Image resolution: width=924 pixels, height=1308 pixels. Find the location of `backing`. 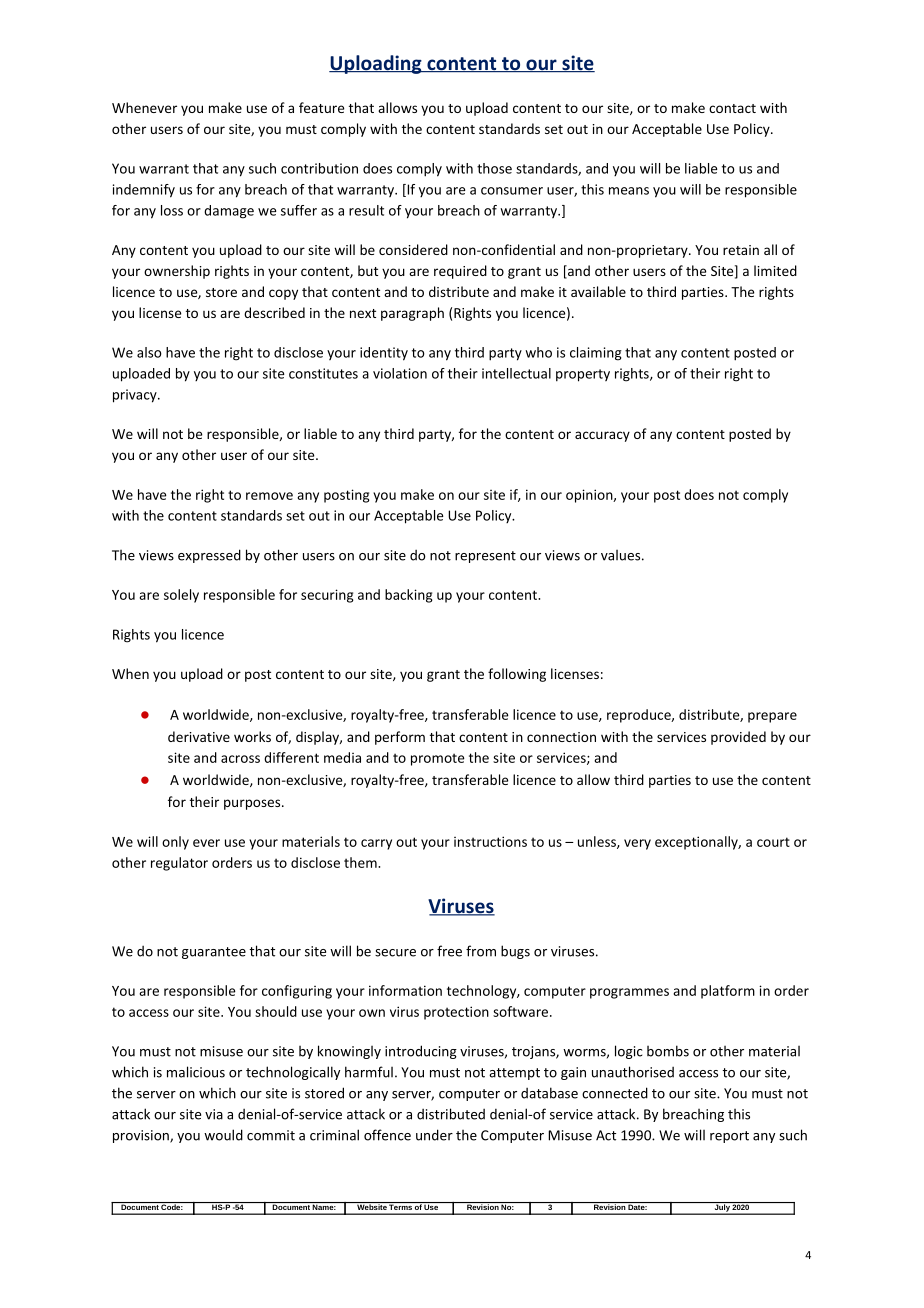

backing is located at coordinates (409, 596).
